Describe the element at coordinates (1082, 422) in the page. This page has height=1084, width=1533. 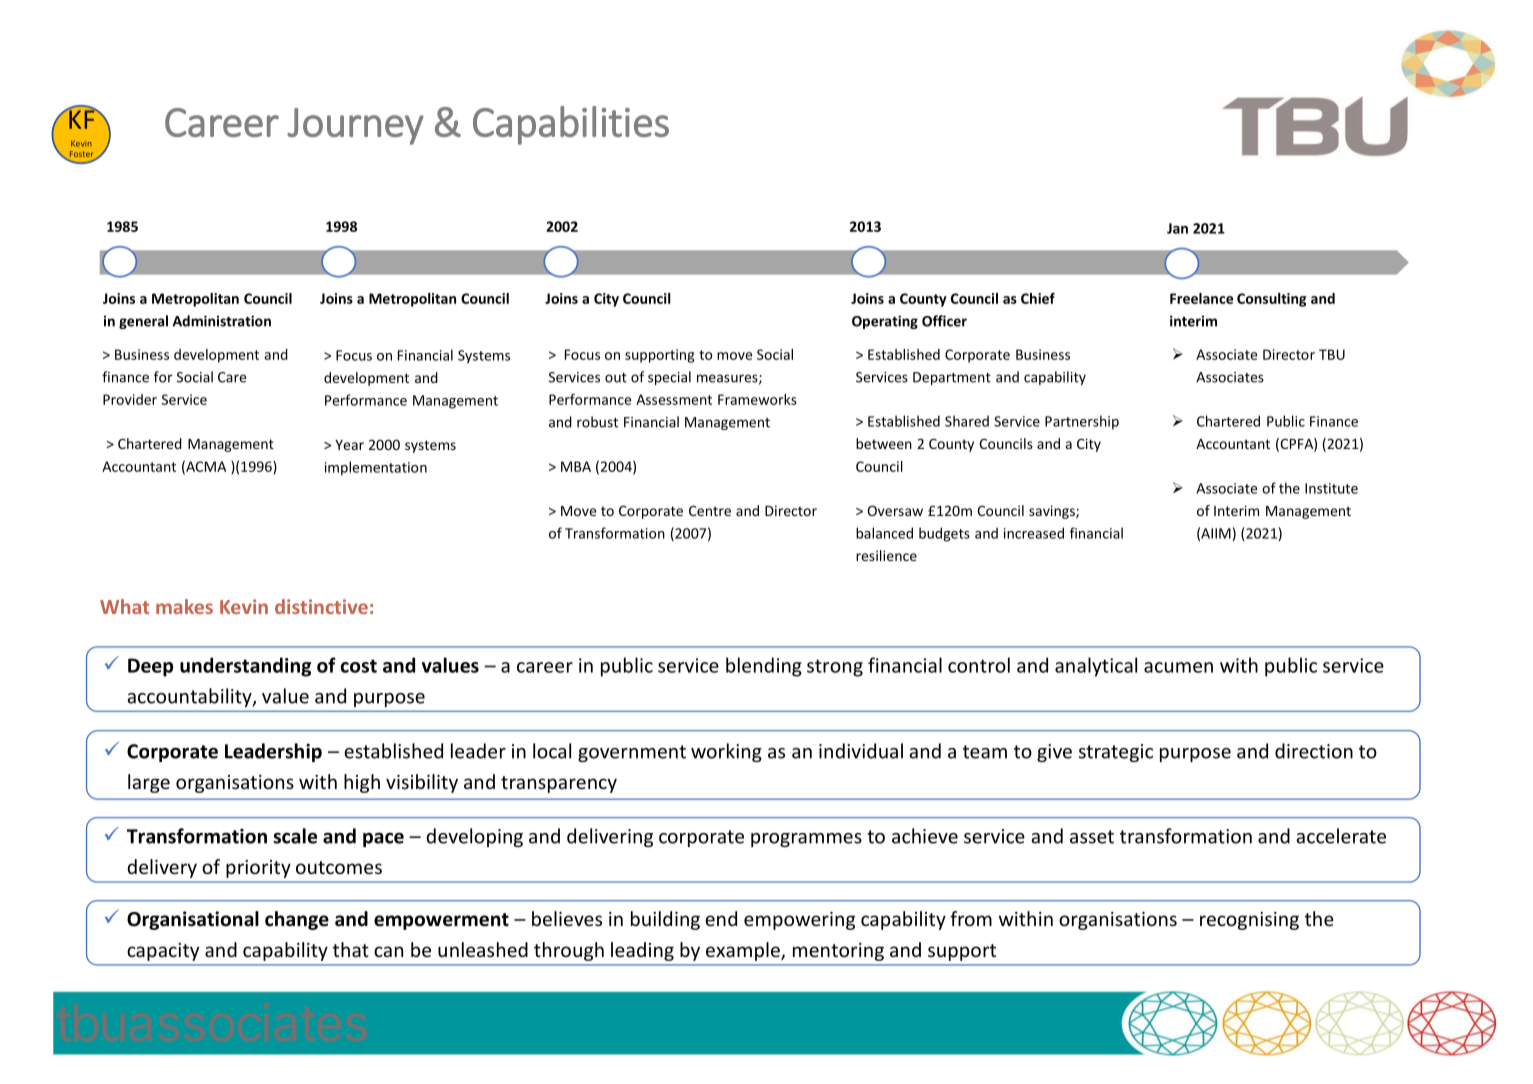
I see `Partnership` at that location.
